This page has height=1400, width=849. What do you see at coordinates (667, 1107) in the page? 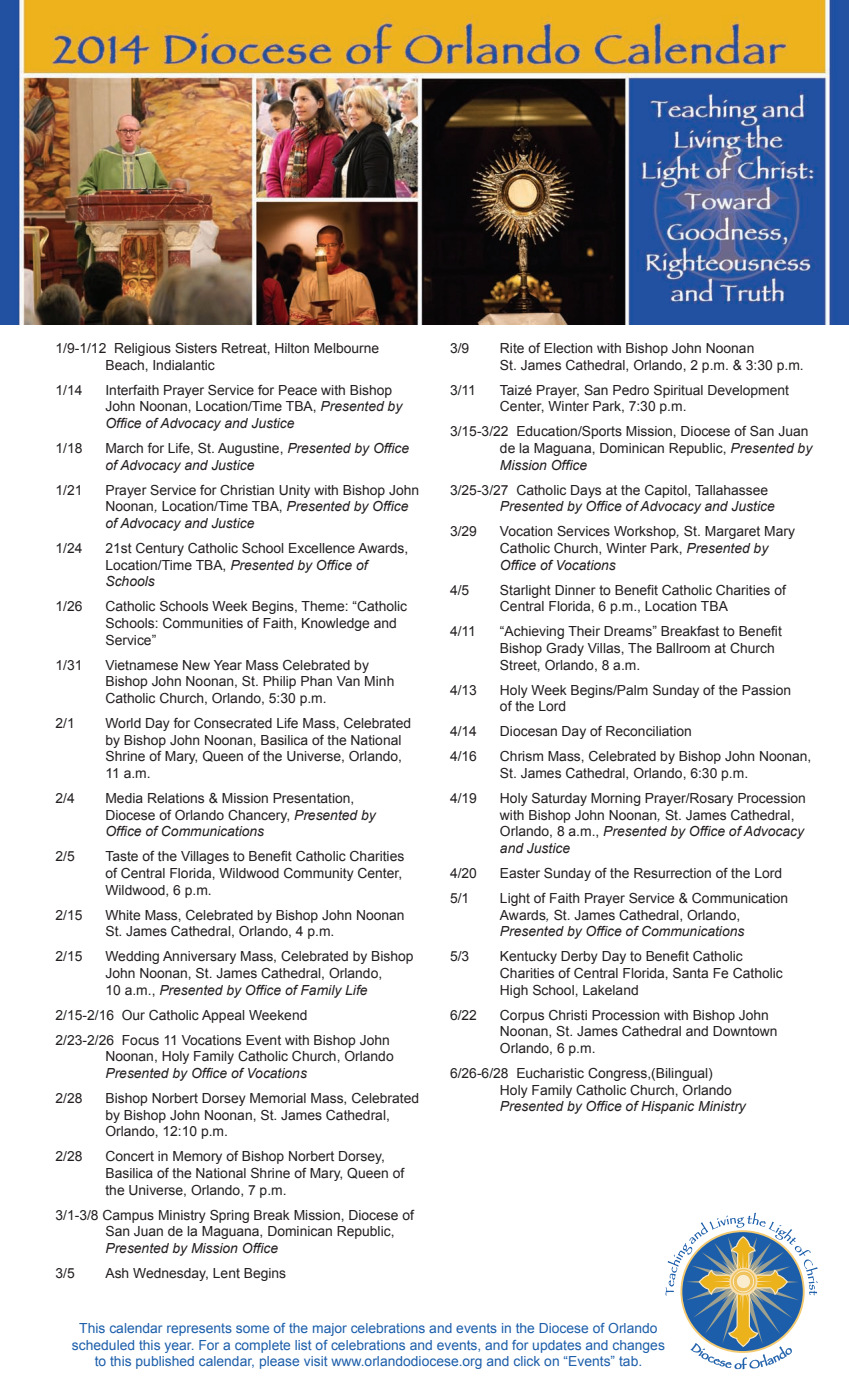
I see `Hispanic` at bounding box center [667, 1107].
